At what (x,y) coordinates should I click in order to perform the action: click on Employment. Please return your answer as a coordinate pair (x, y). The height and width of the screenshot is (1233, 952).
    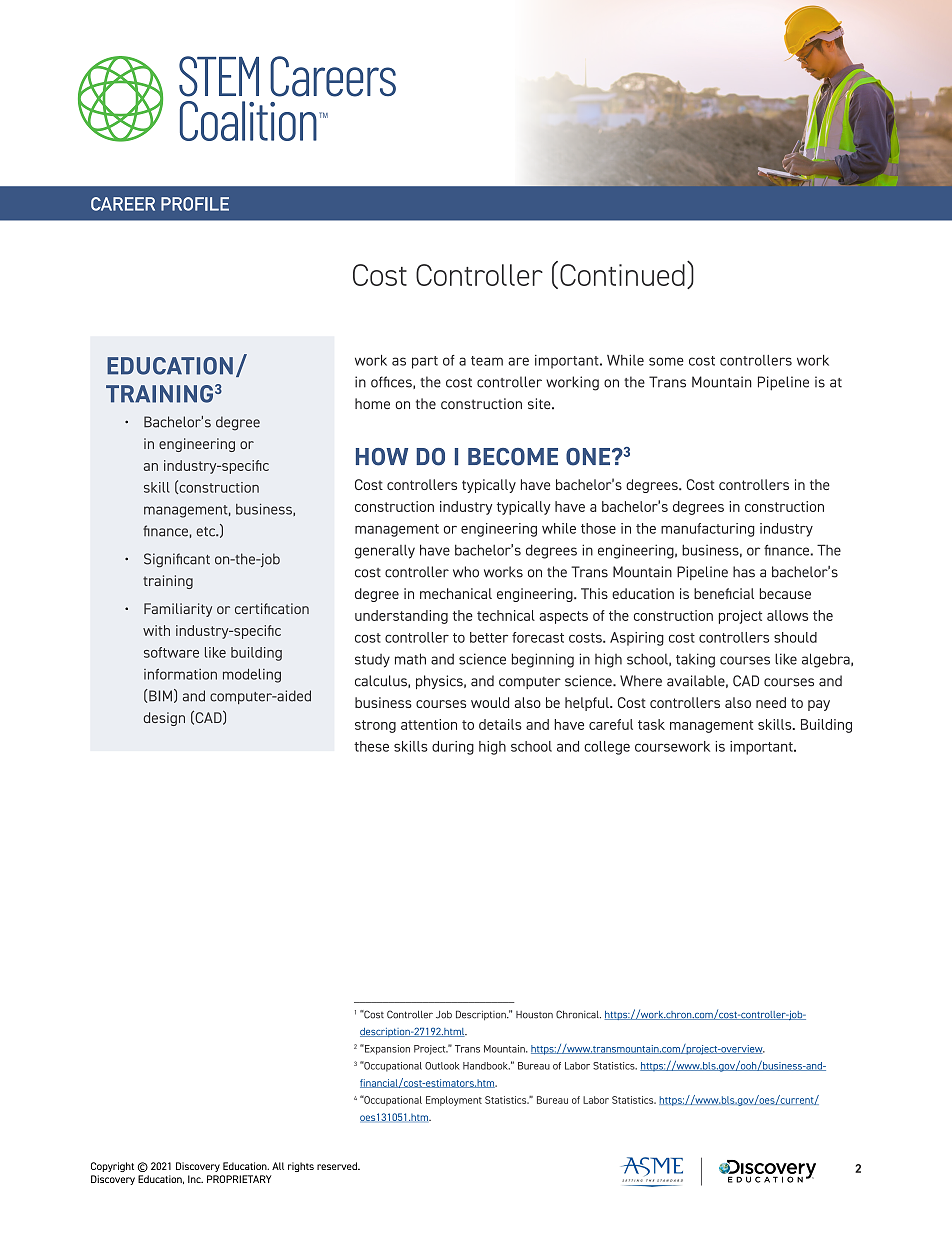
    Looking at the image, I should click on (454, 1101).
